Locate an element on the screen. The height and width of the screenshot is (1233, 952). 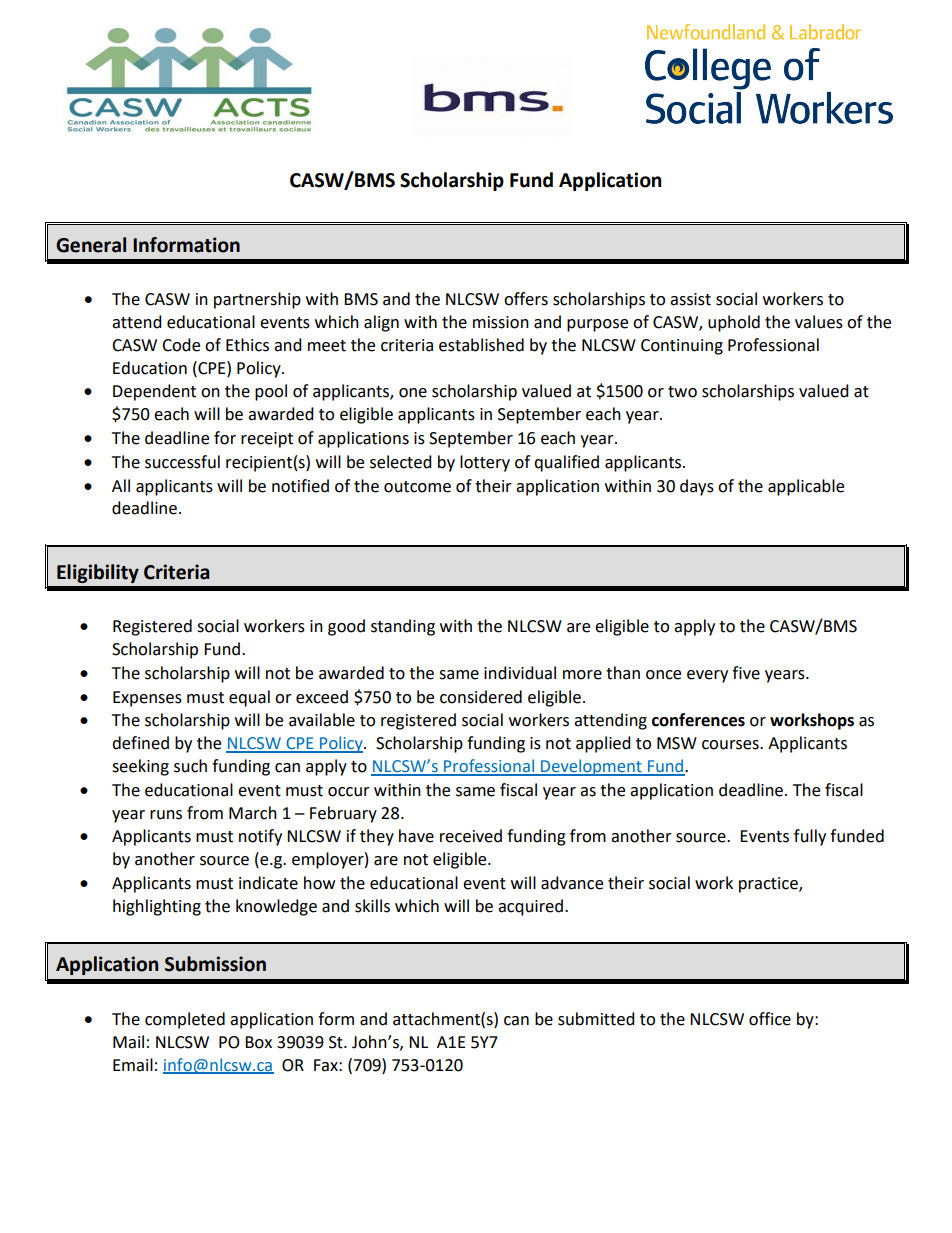
highlighting is located at coordinates (157, 907).
